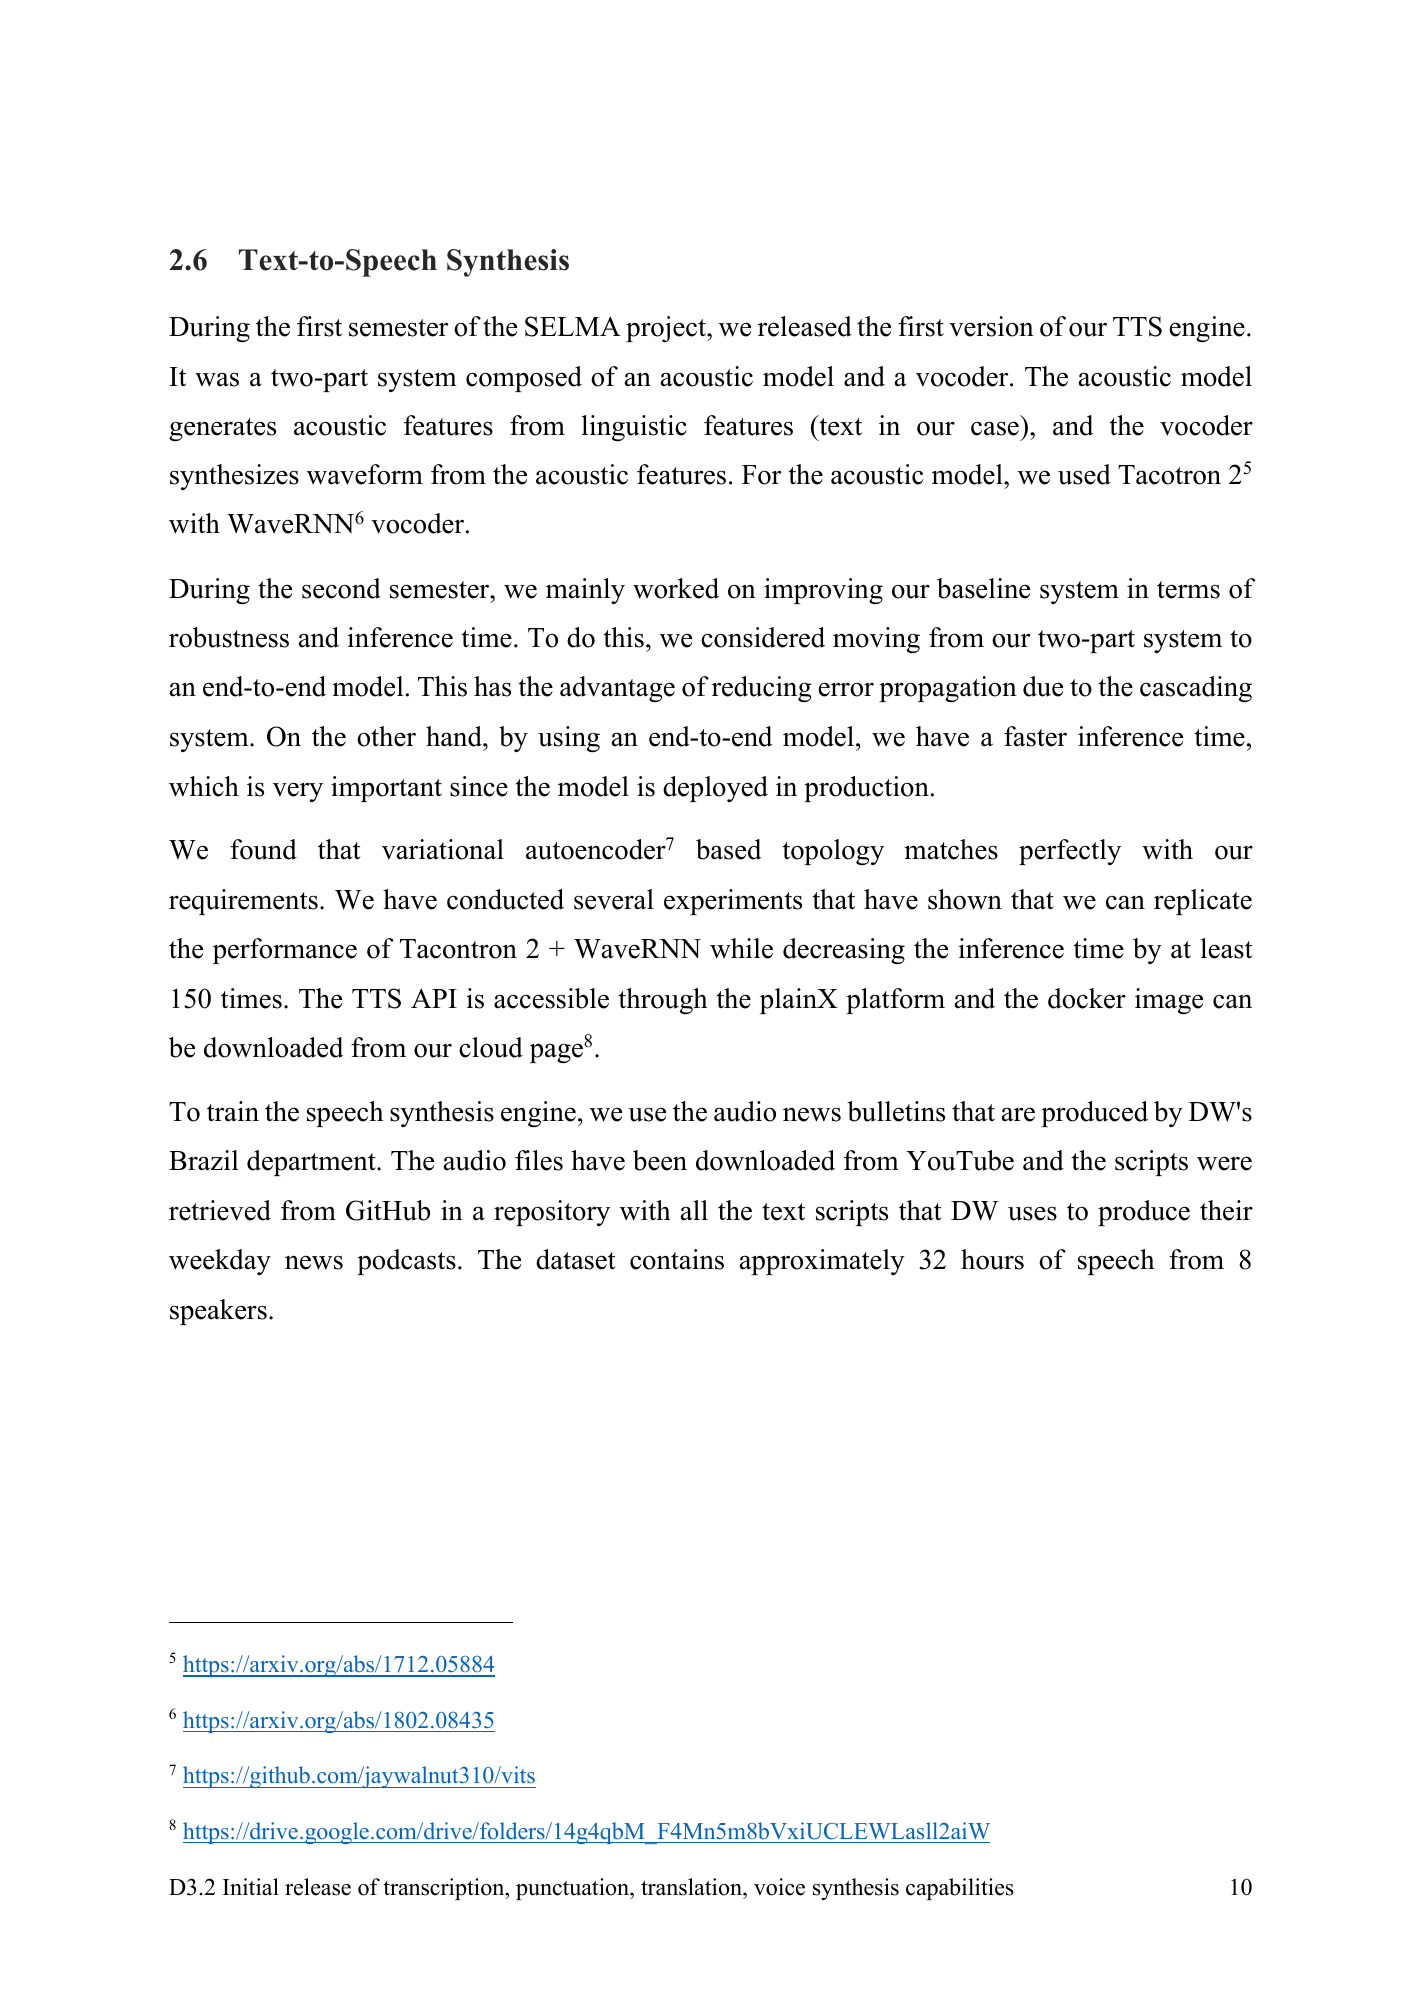 The image size is (1423, 2012). Describe the element at coordinates (406, 1262) in the screenshot. I see `podcasts` at that location.
